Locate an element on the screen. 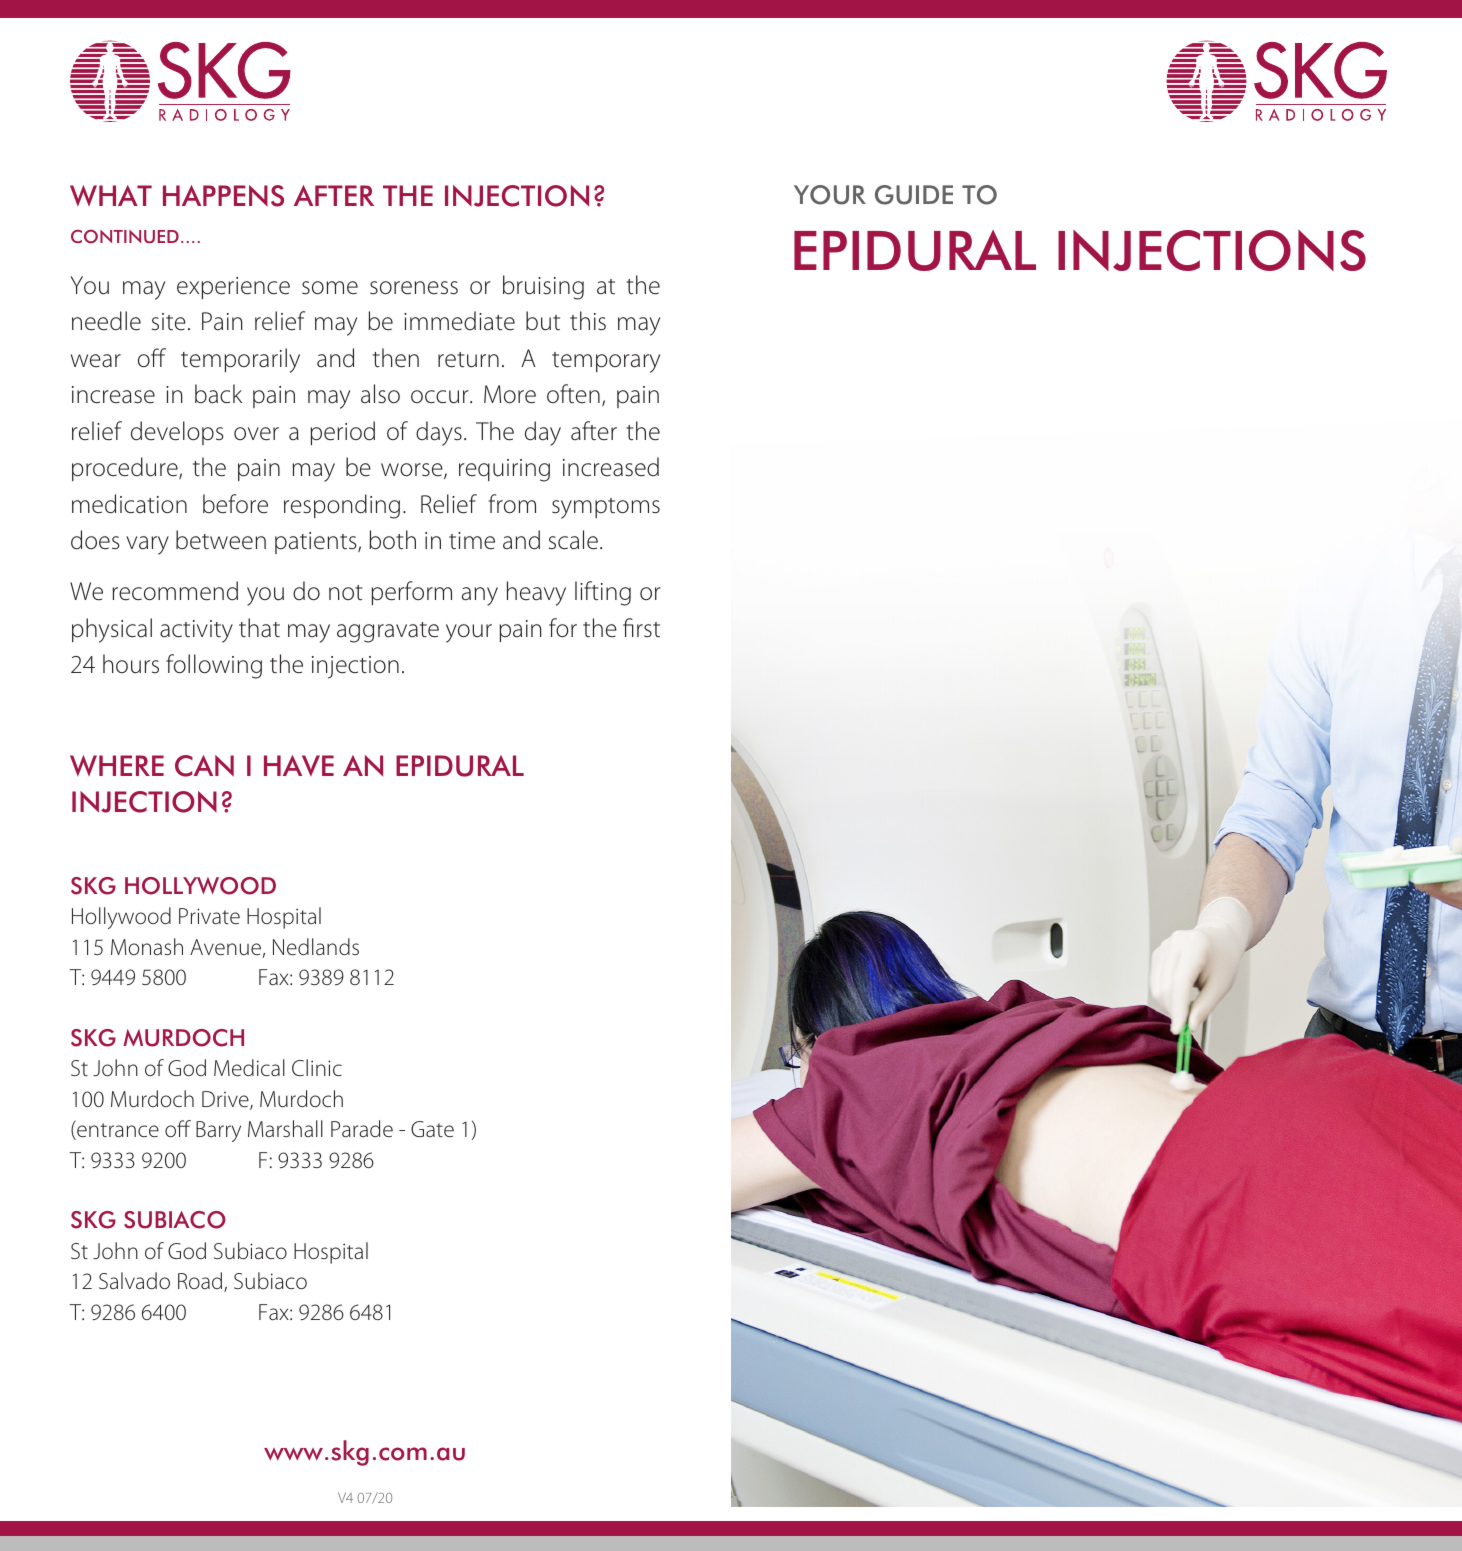 The width and height of the screenshot is (1462, 1551). GUIDE is located at coordinates (914, 195).
